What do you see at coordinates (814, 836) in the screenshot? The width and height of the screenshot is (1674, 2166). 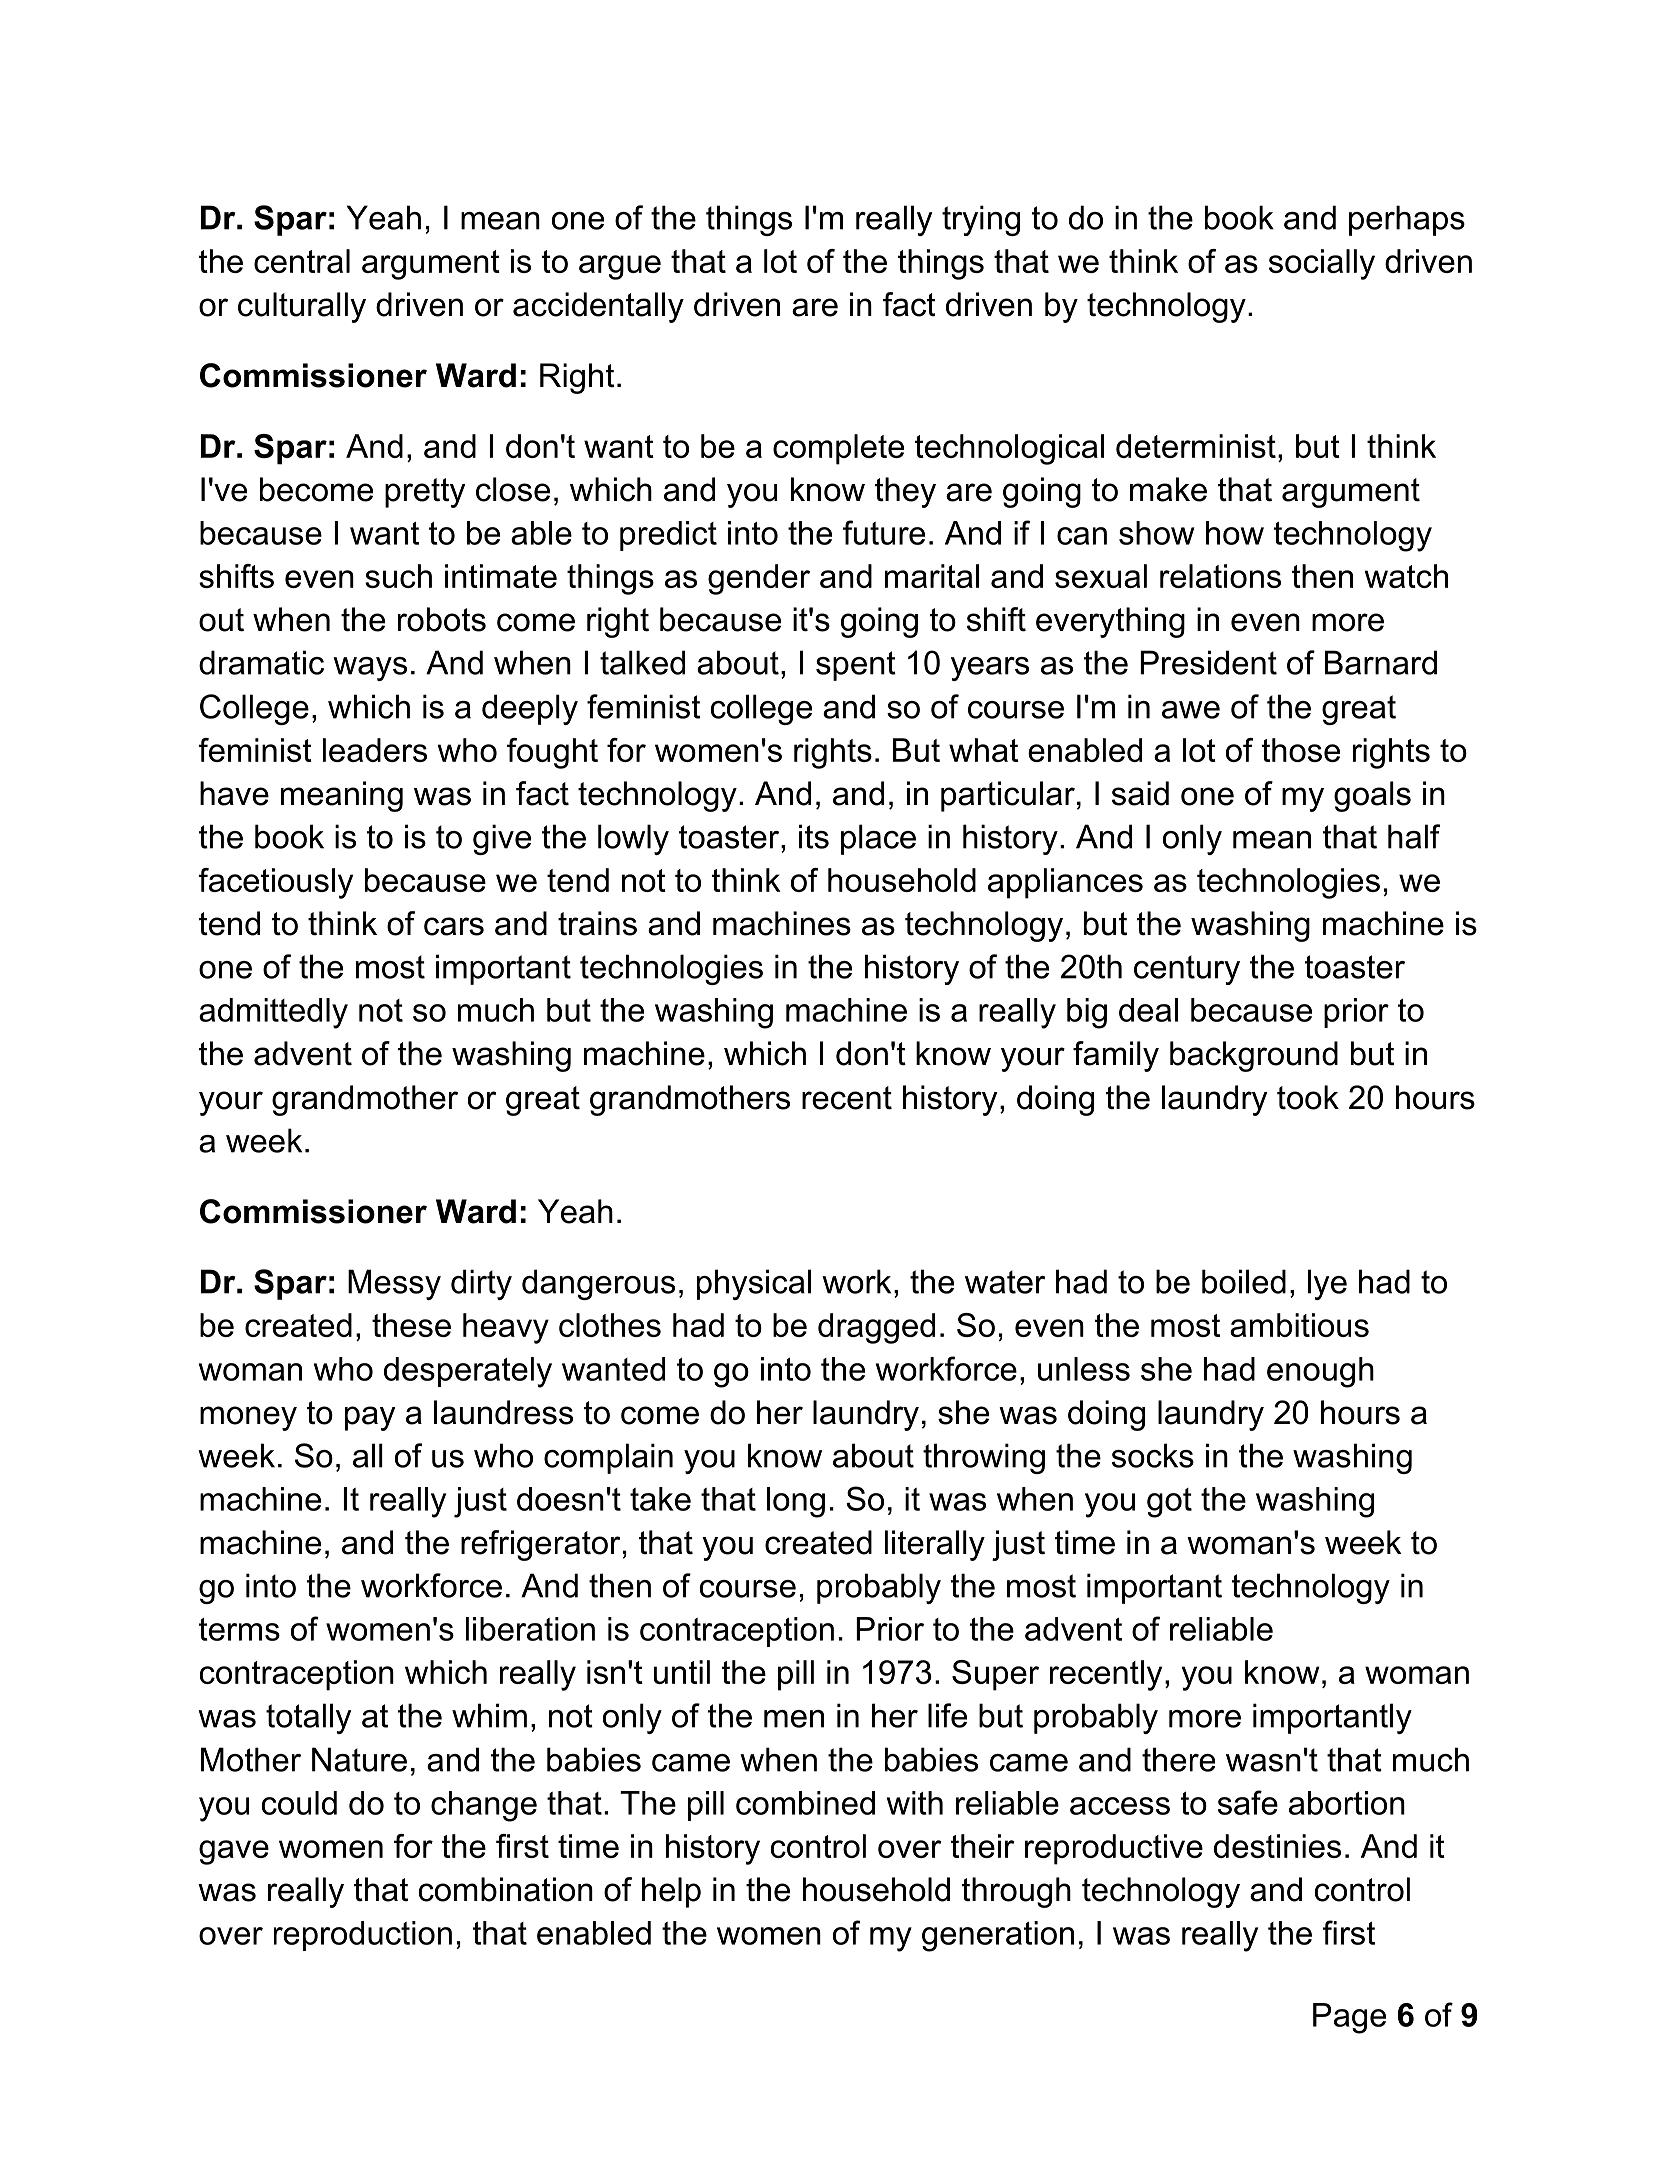 I see `its` at bounding box center [814, 836].
